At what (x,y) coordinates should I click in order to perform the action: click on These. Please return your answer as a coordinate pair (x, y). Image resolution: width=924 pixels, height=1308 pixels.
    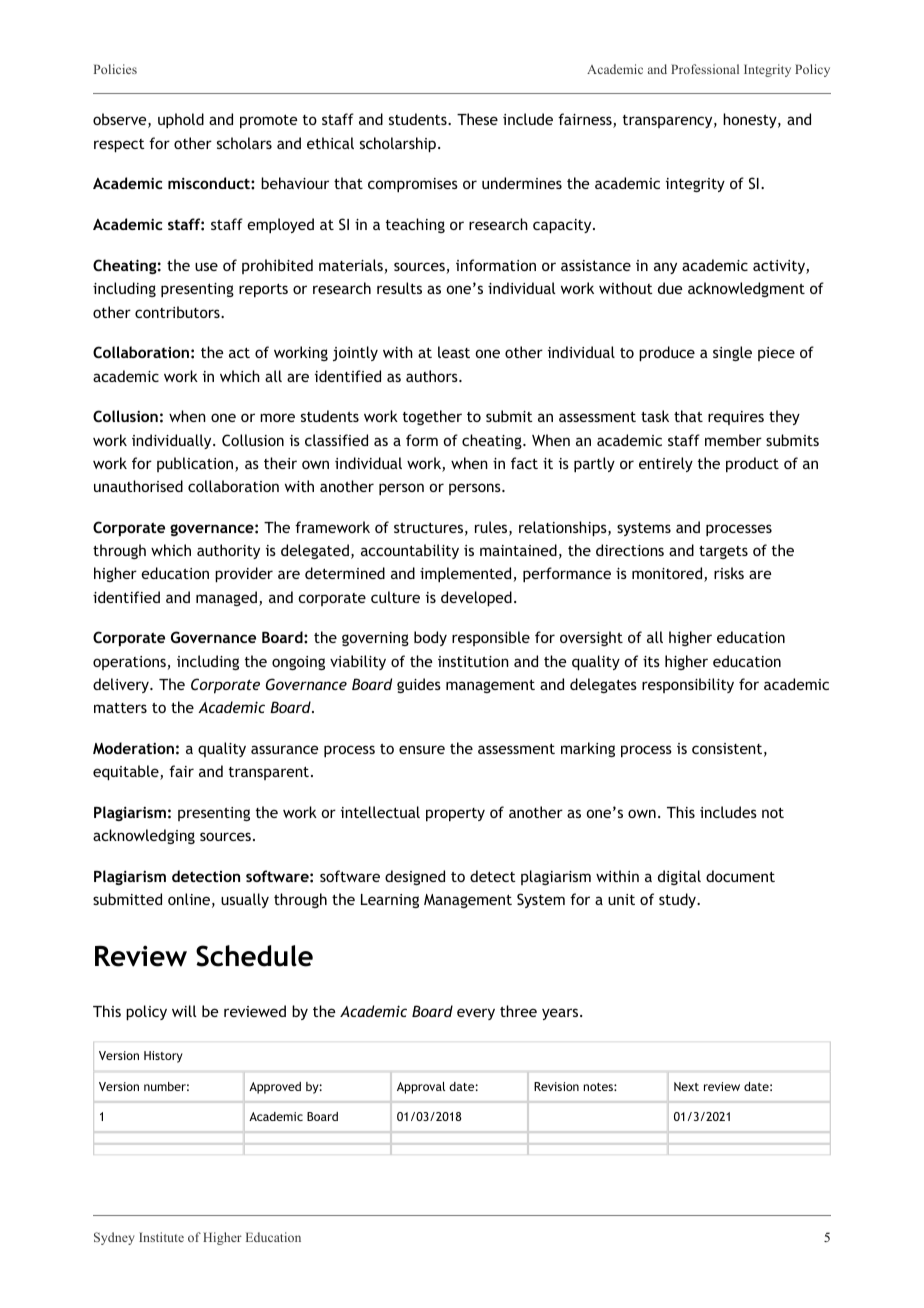
    Looking at the image, I should click on (477, 119).
